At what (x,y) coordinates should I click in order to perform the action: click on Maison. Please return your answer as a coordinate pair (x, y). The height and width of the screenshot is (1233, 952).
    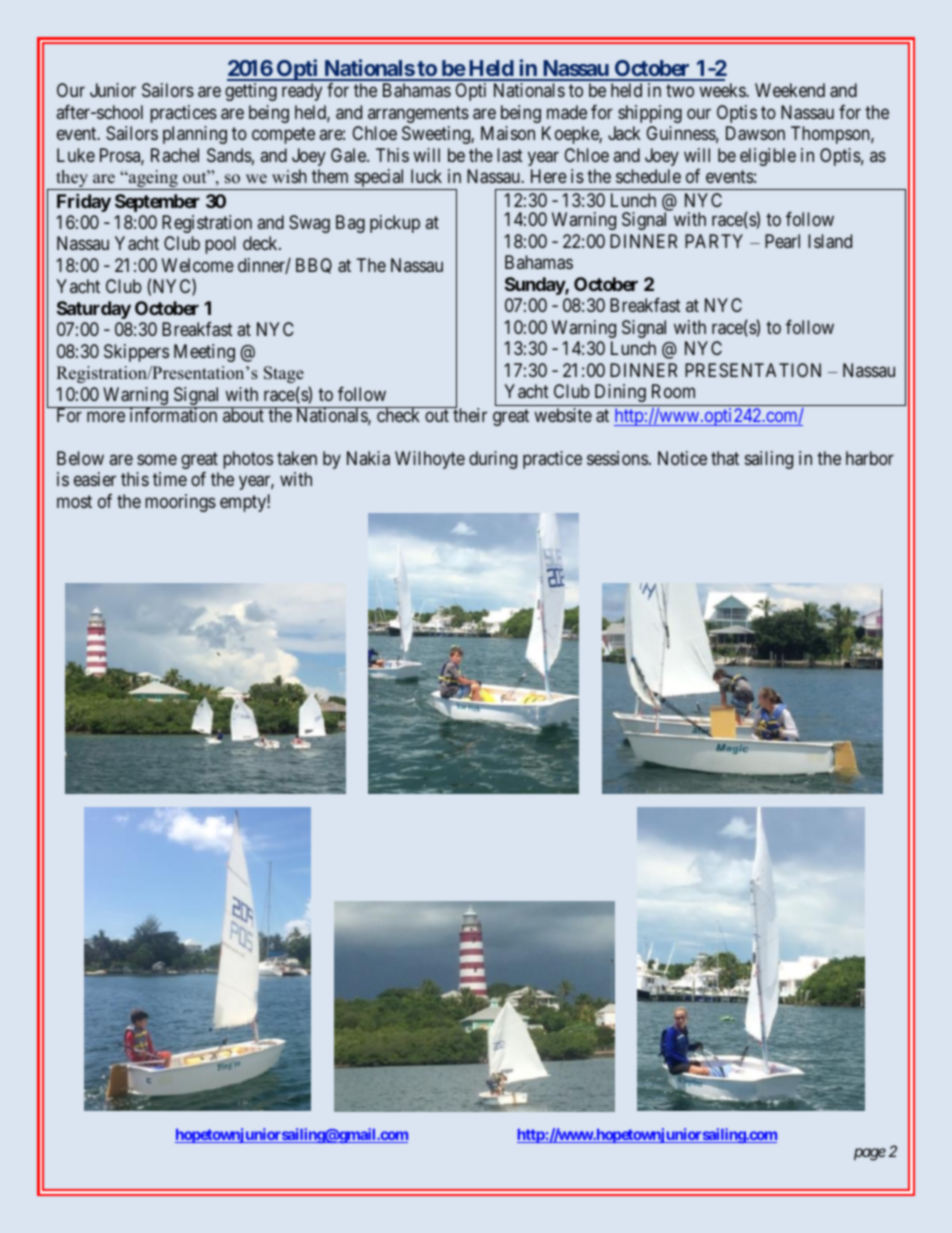
    Looking at the image, I should click on (508, 133).
